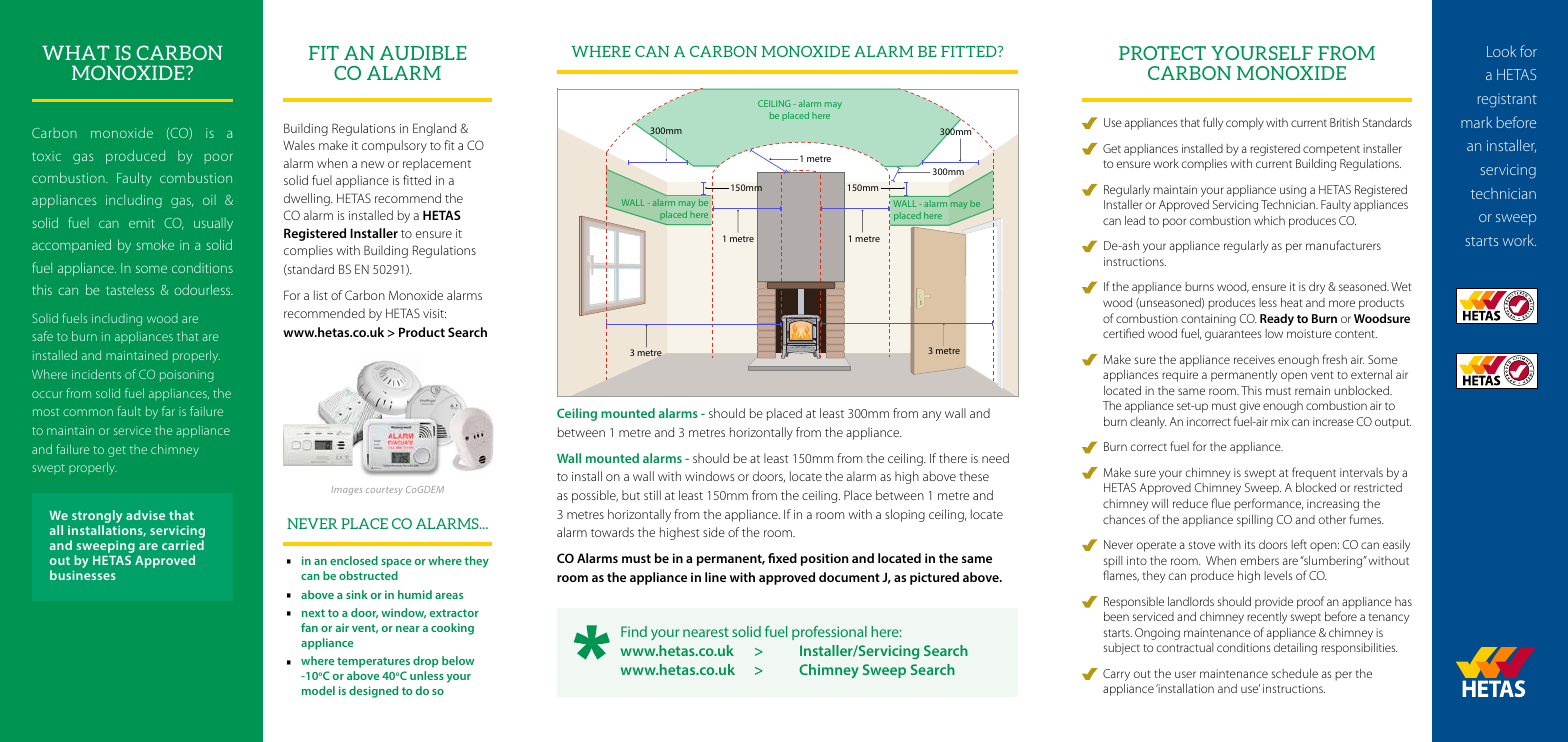  I want to click on schedule, so click(1295, 673).
